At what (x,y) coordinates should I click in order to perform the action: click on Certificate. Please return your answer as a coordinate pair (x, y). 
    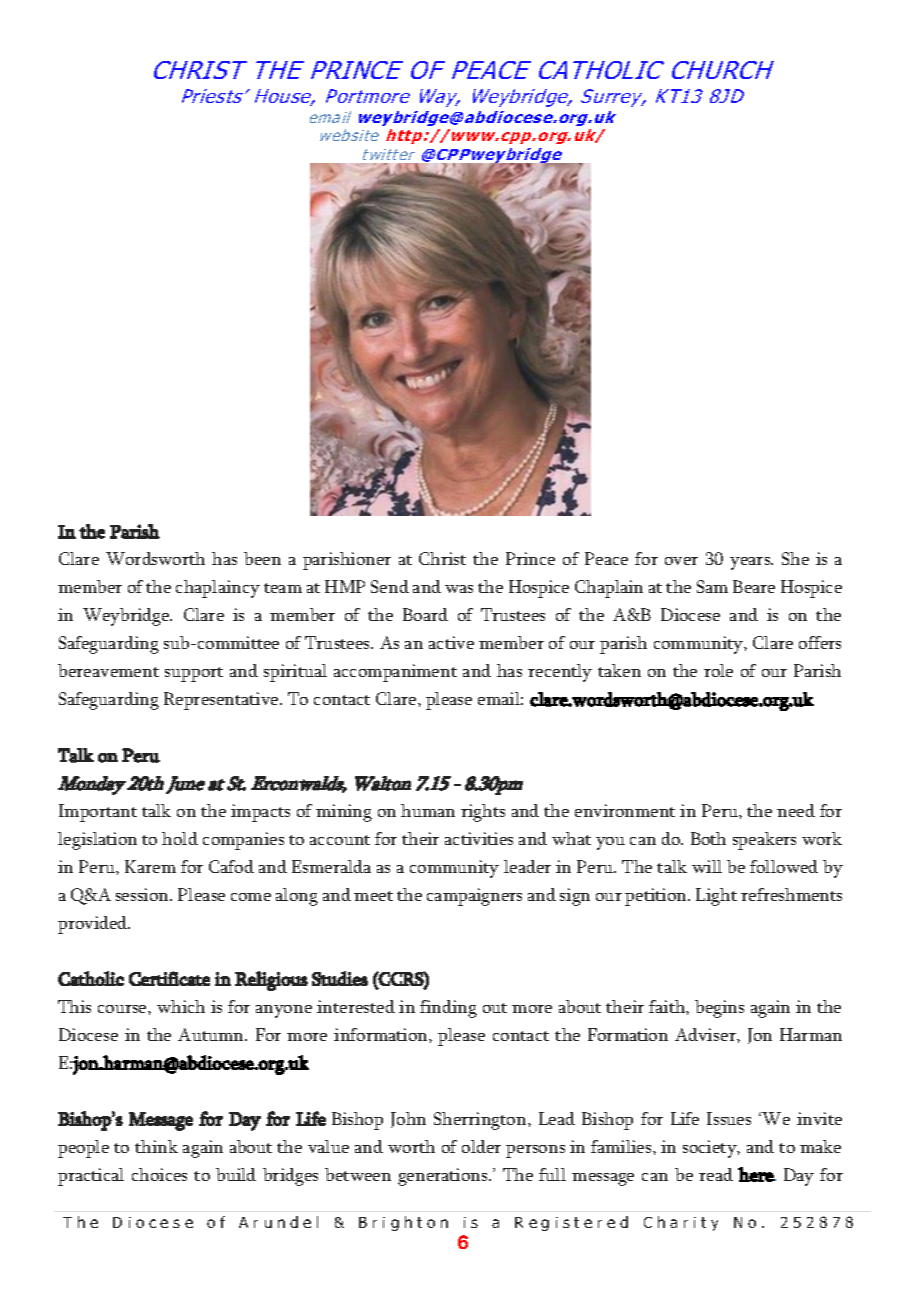
    Looking at the image, I should click on (169, 978).
